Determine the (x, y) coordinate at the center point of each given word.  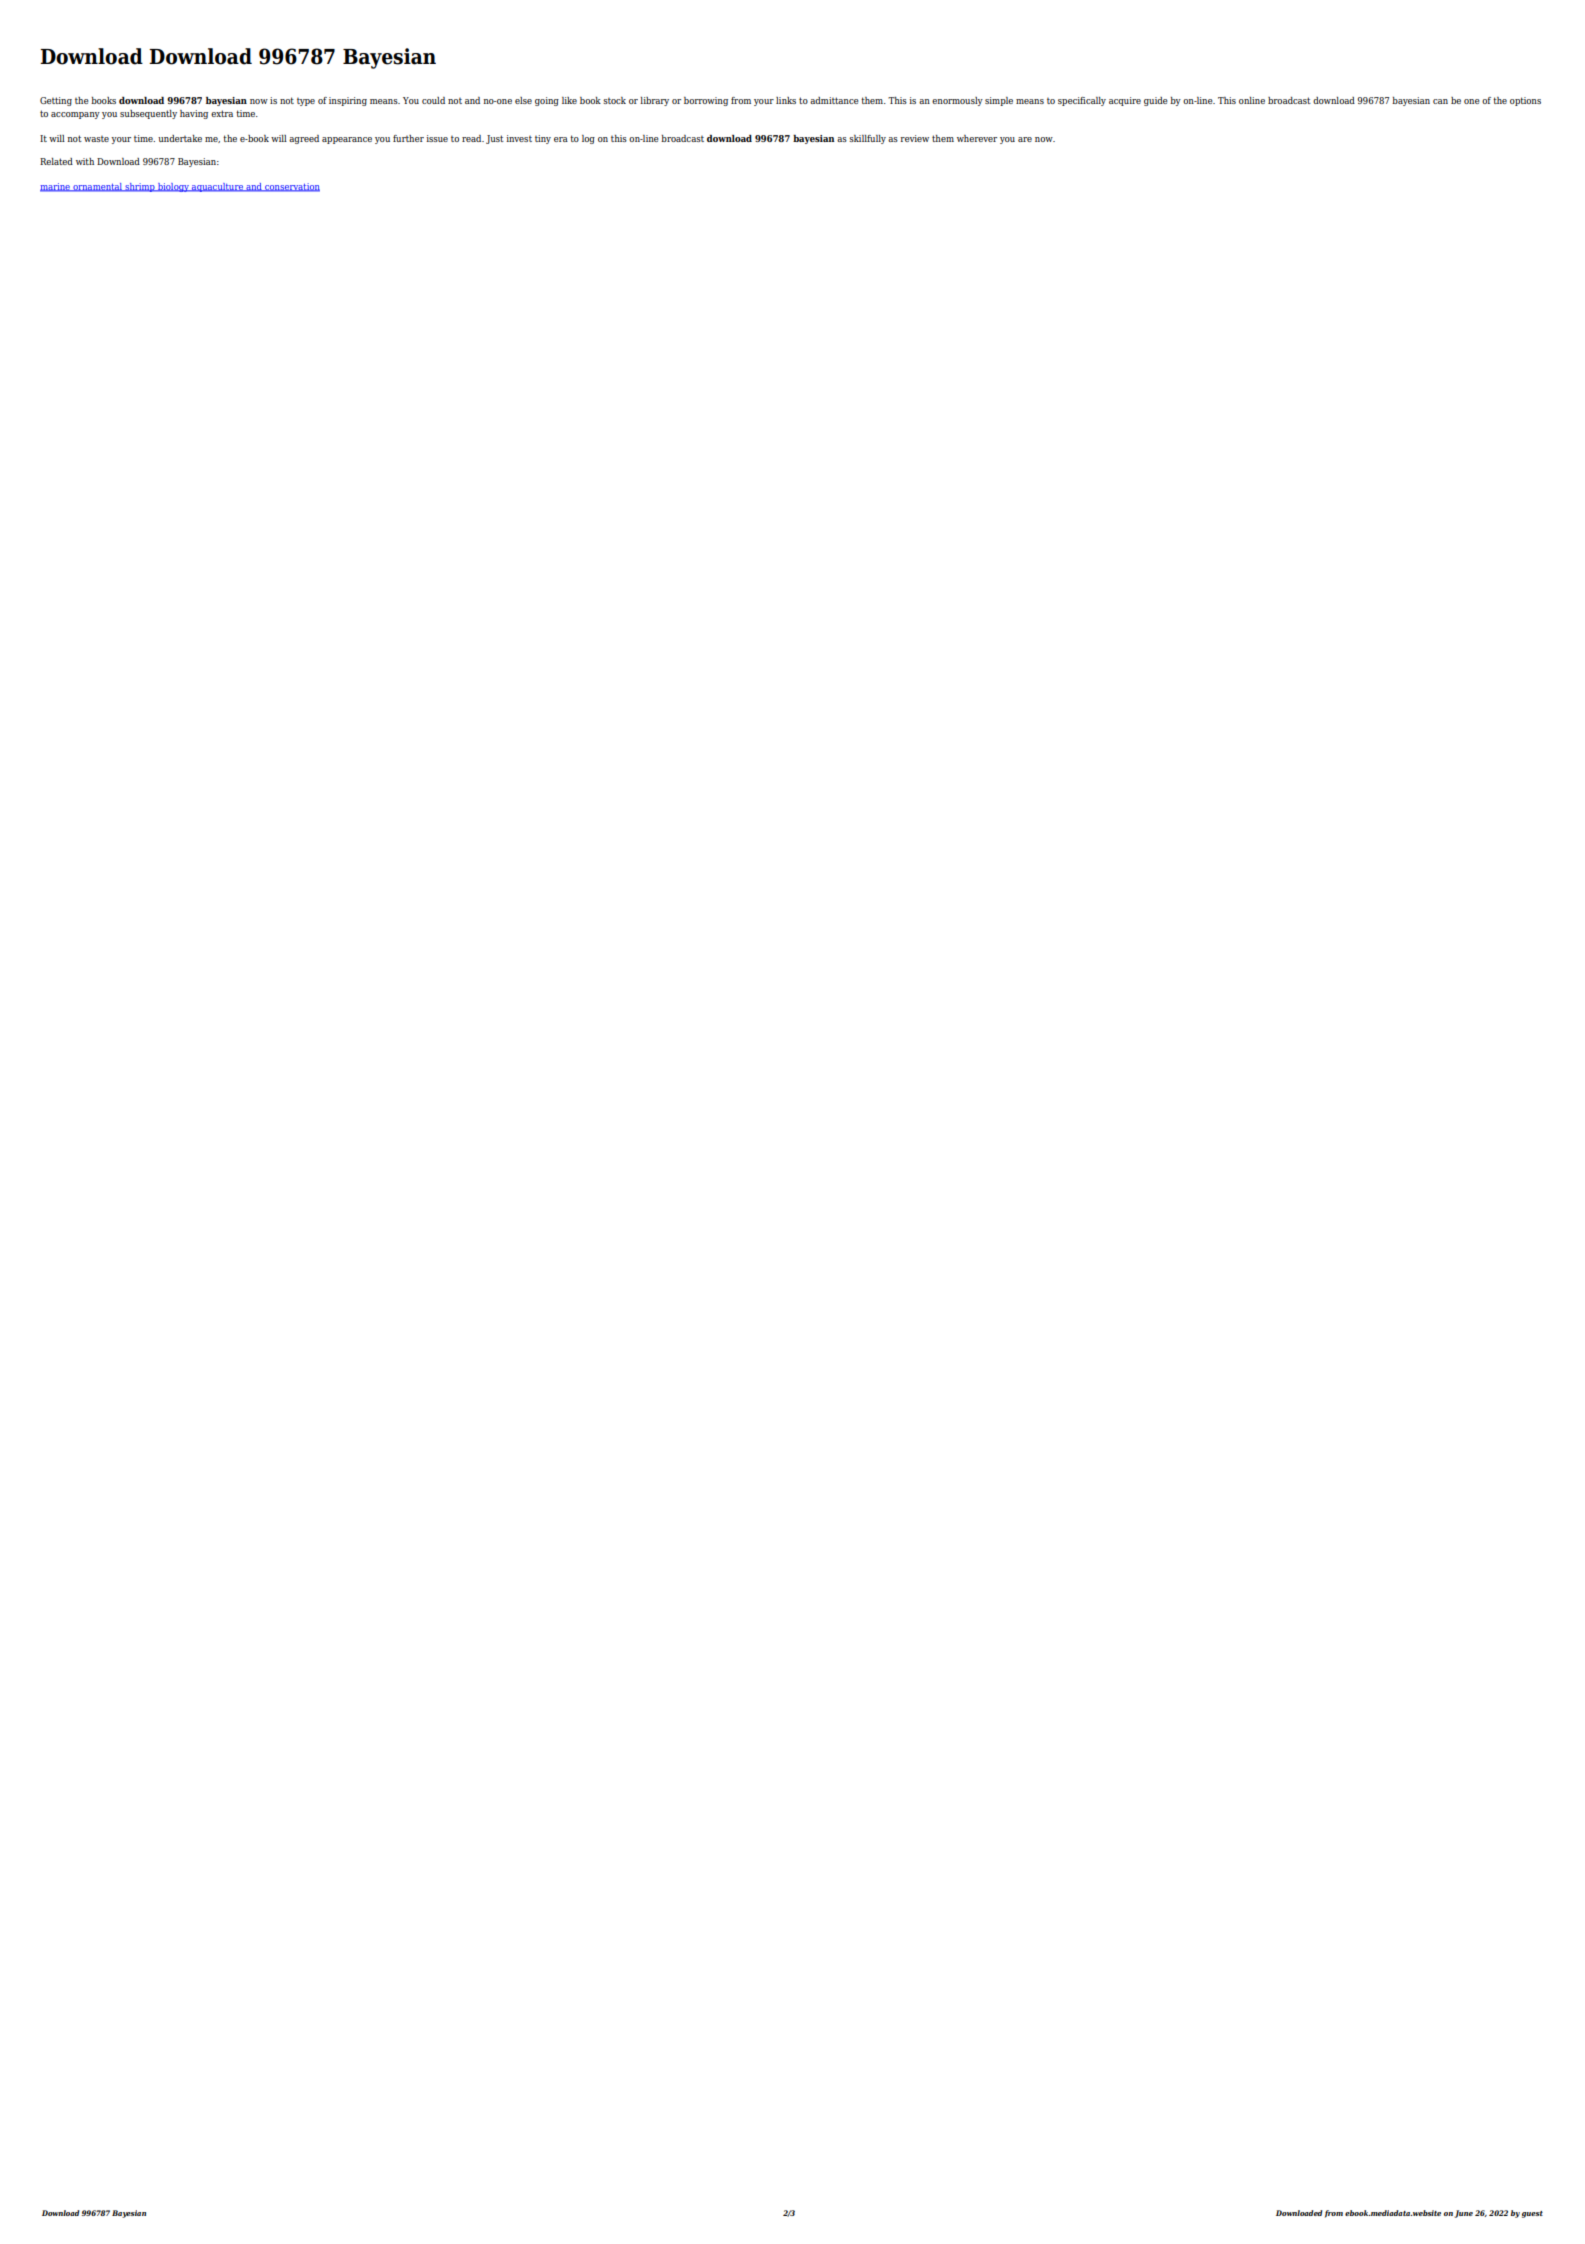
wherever (977, 138)
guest (1532, 2214)
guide (1156, 101)
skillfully (867, 139)
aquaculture (217, 187)
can (1440, 101)
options (1525, 101)
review (914, 138)
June (1464, 2214)
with (85, 161)
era (561, 139)
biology (173, 187)
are (1025, 139)
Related (56, 161)
